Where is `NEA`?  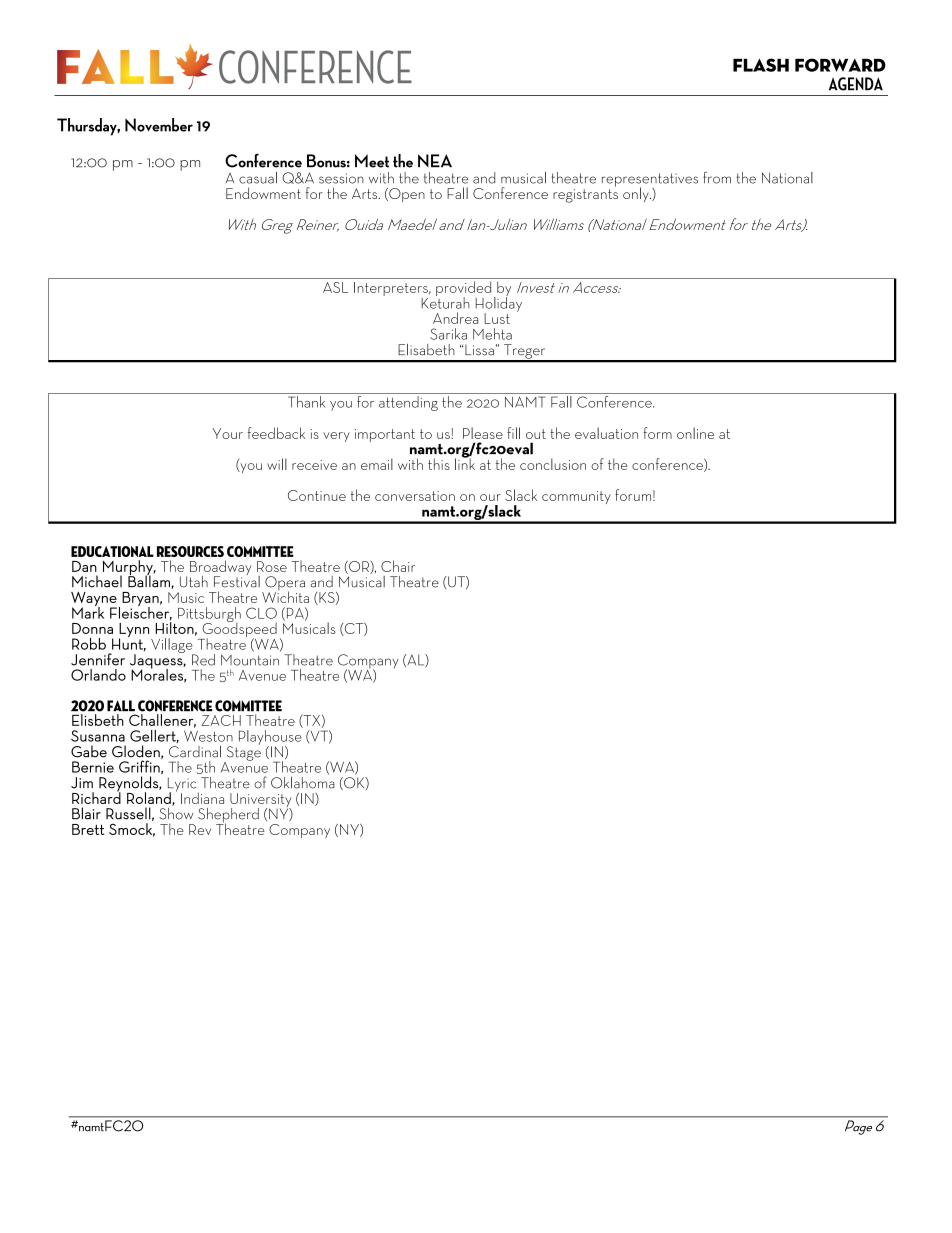 NEA is located at coordinates (435, 160).
